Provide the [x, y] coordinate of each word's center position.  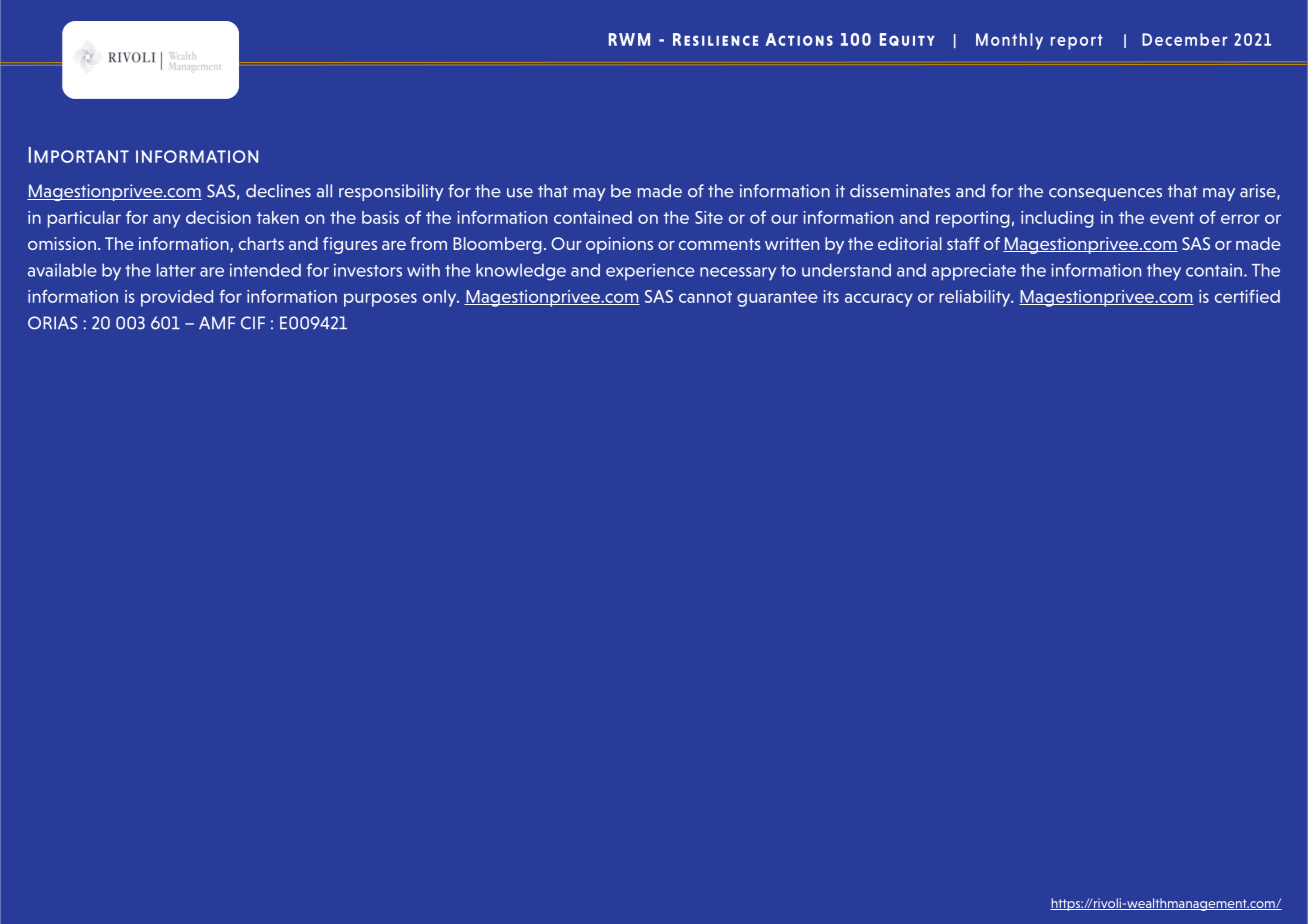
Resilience [715, 39]
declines [278, 191]
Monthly [1009, 41]
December [1184, 39]
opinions [619, 245]
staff [963, 243]
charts [261, 243]
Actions [799, 39]
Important [79, 155]
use [520, 193]
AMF [217, 322]
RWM [629, 39]
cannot [705, 297]
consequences [1105, 194]
